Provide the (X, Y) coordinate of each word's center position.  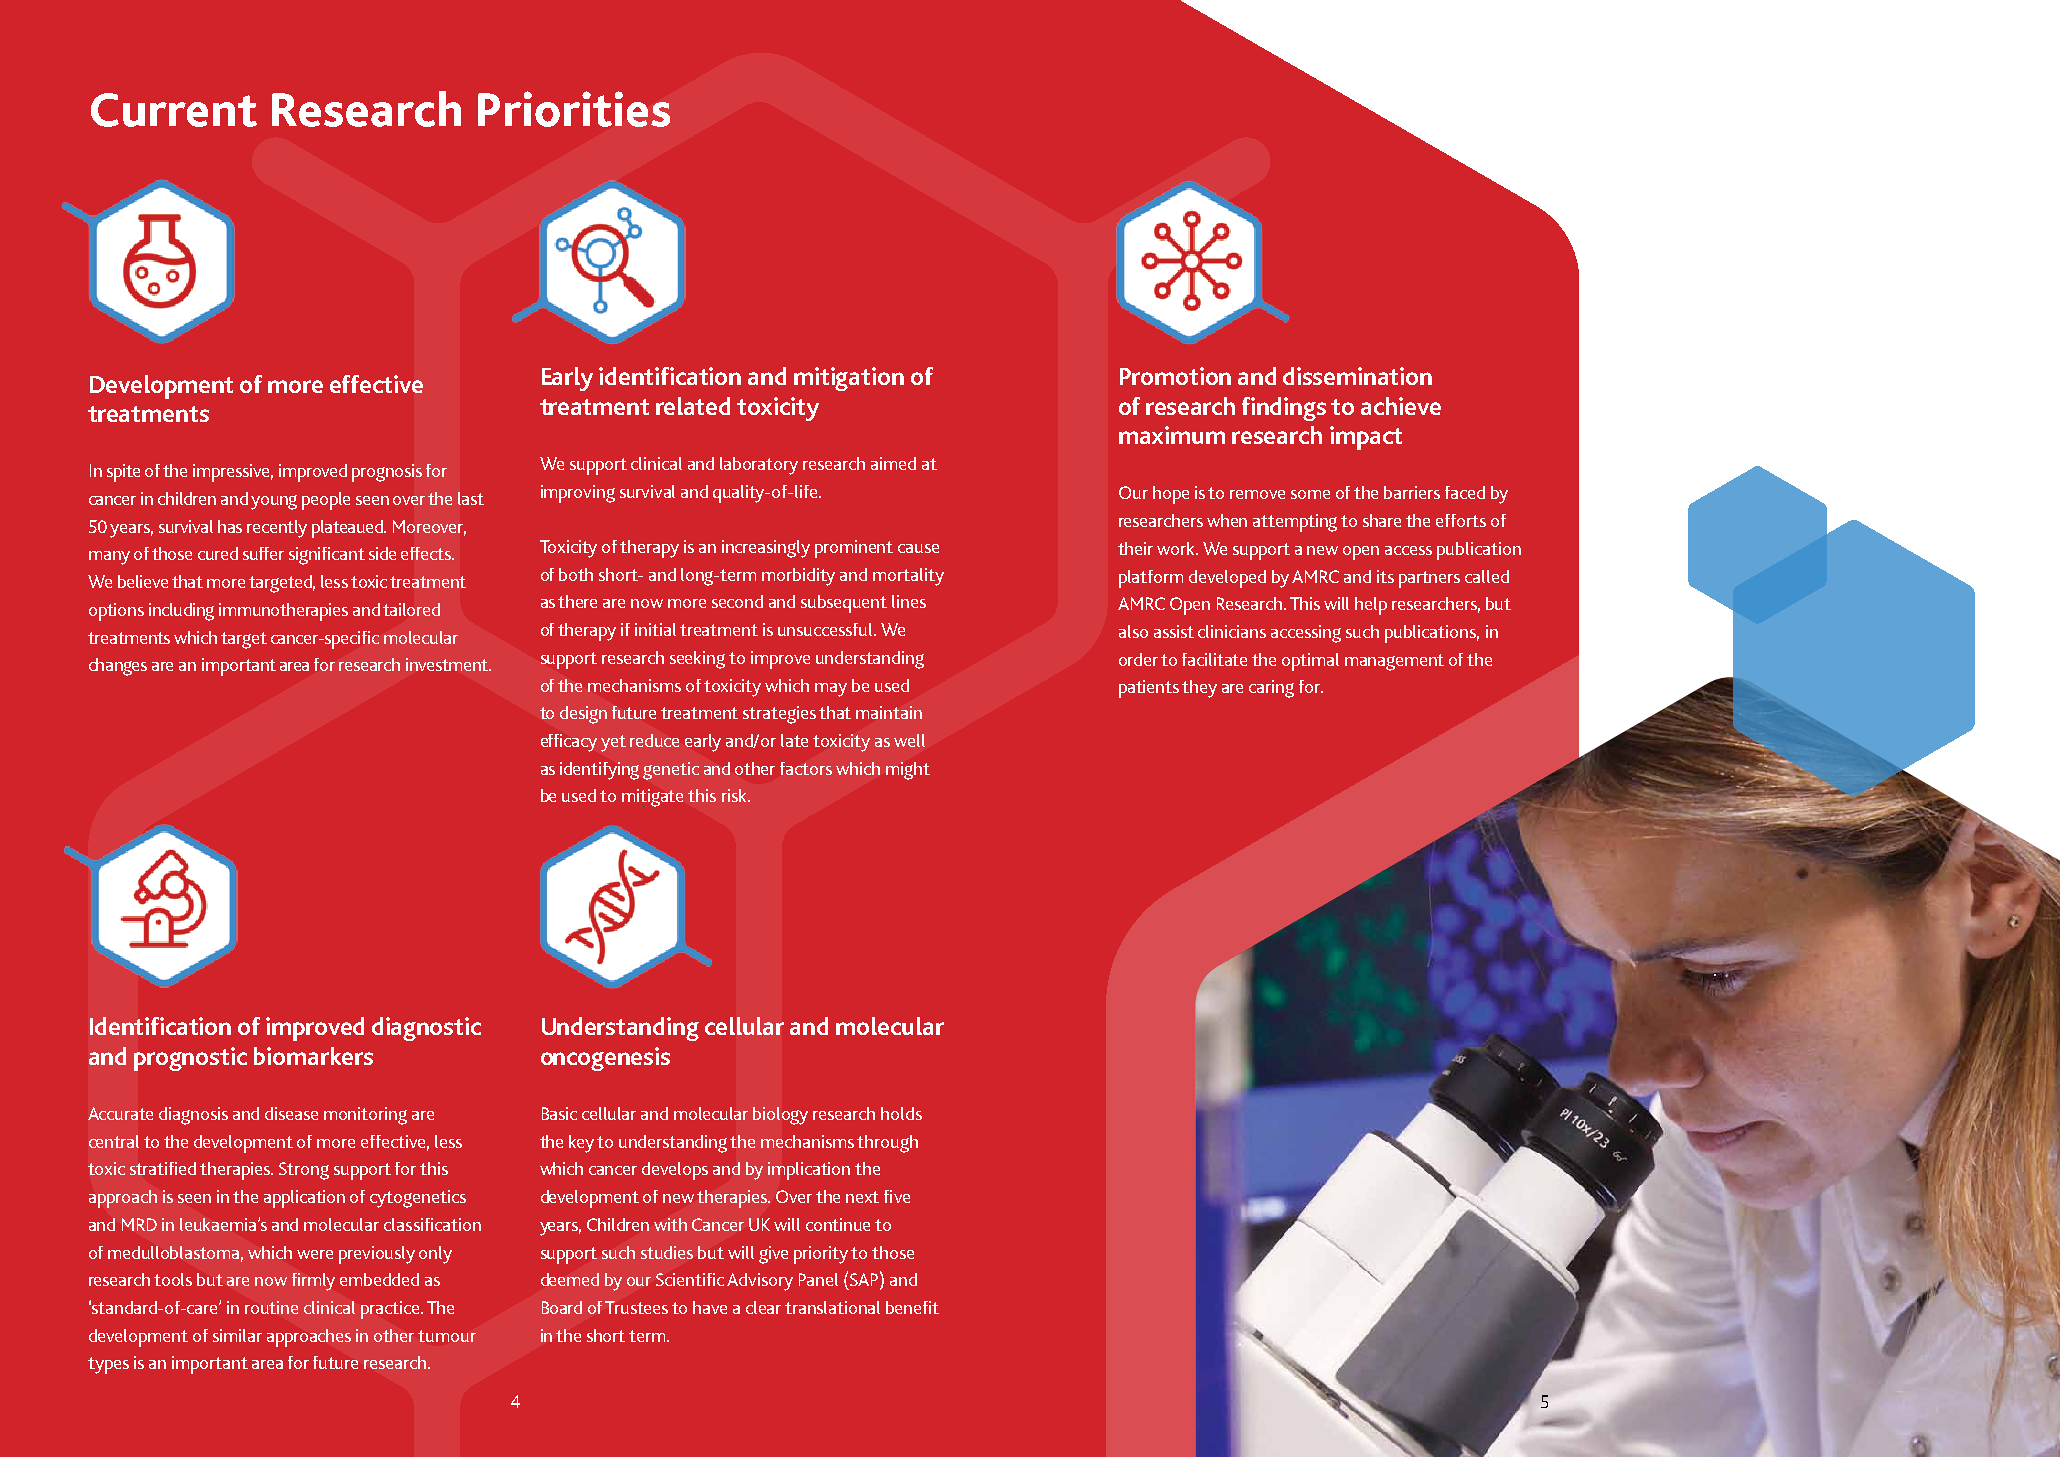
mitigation (849, 379)
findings (1284, 409)
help (1371, 606)
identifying (599, 771)
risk (735, 795)
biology (780, 1116)
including (181, 612)
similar (237, 1335)
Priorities (574, 109)
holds (901, 1113)
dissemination (1357, 376)
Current (174, 110)
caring (1271, 689)
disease (291, 1113)
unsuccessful (827, 629)
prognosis (387, 473)
